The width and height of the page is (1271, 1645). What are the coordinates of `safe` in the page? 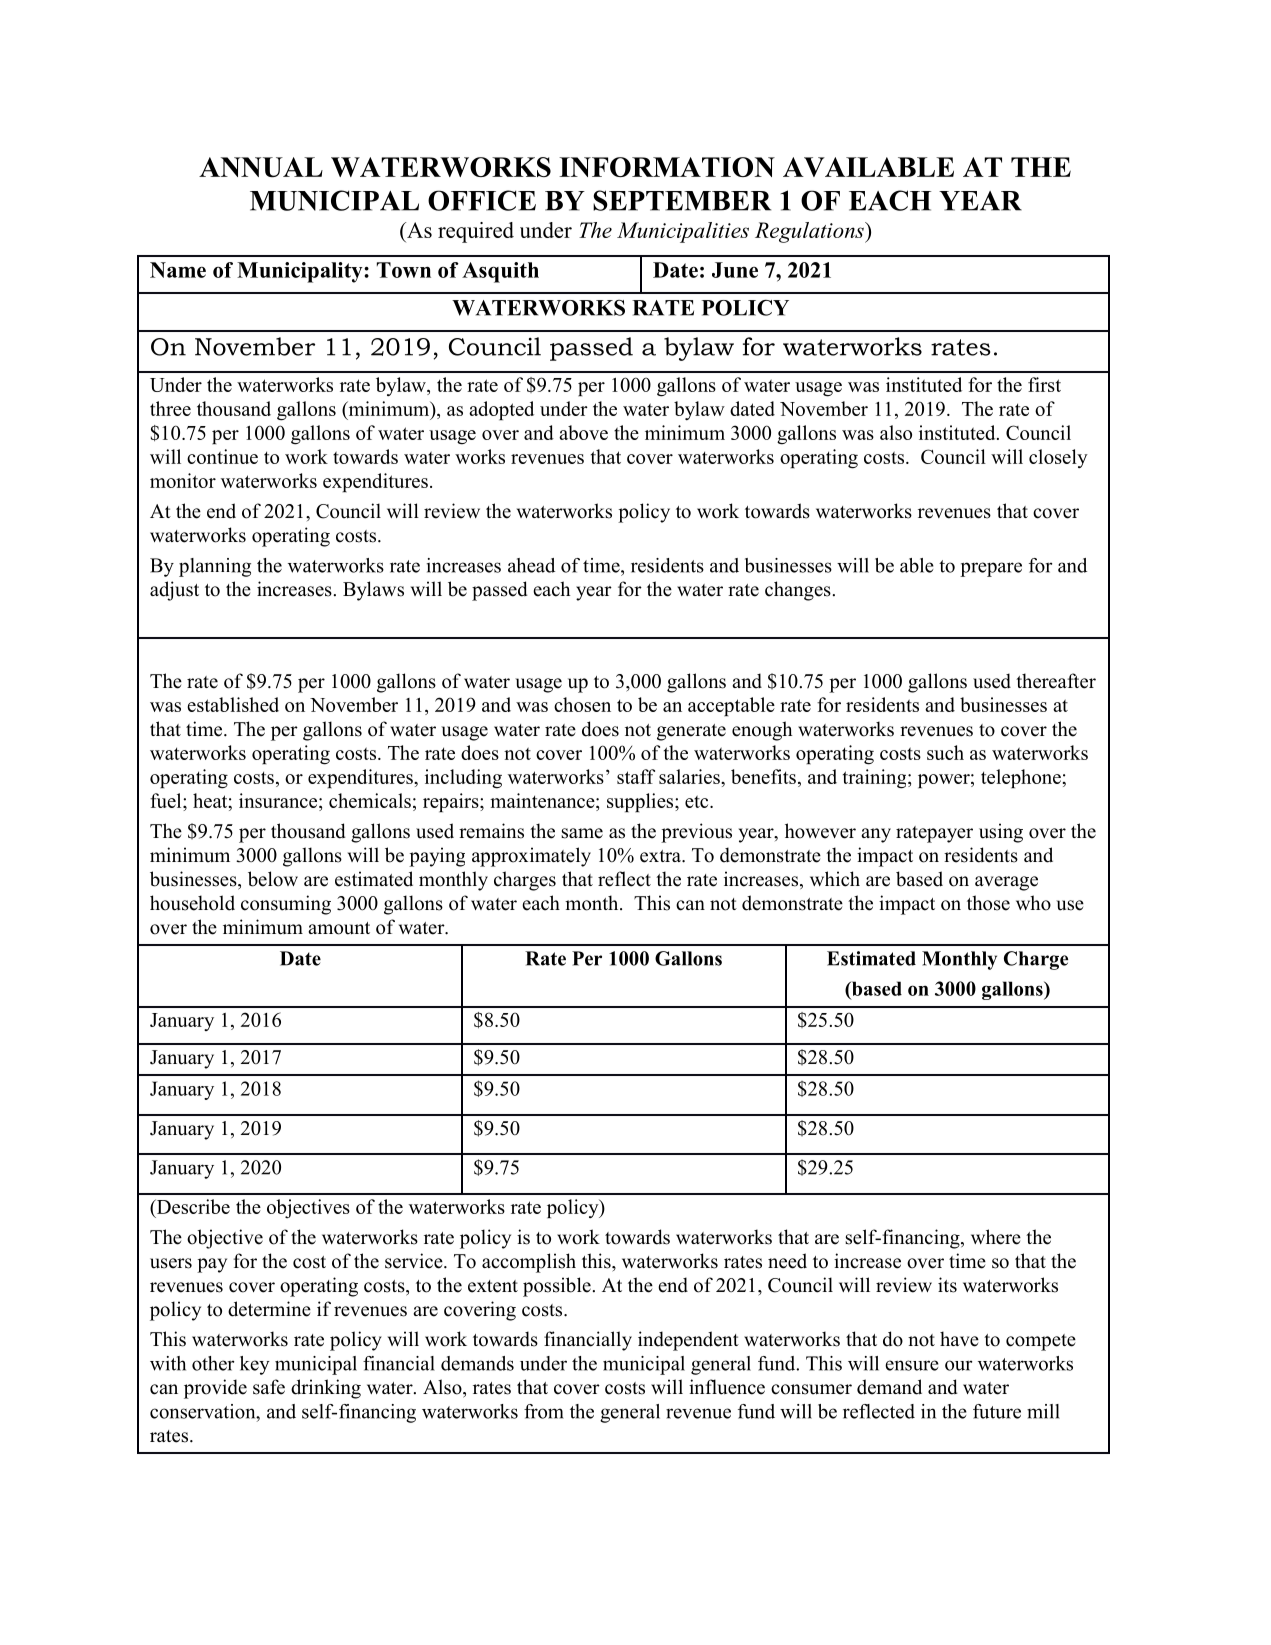 It's located at (269, 1387).
